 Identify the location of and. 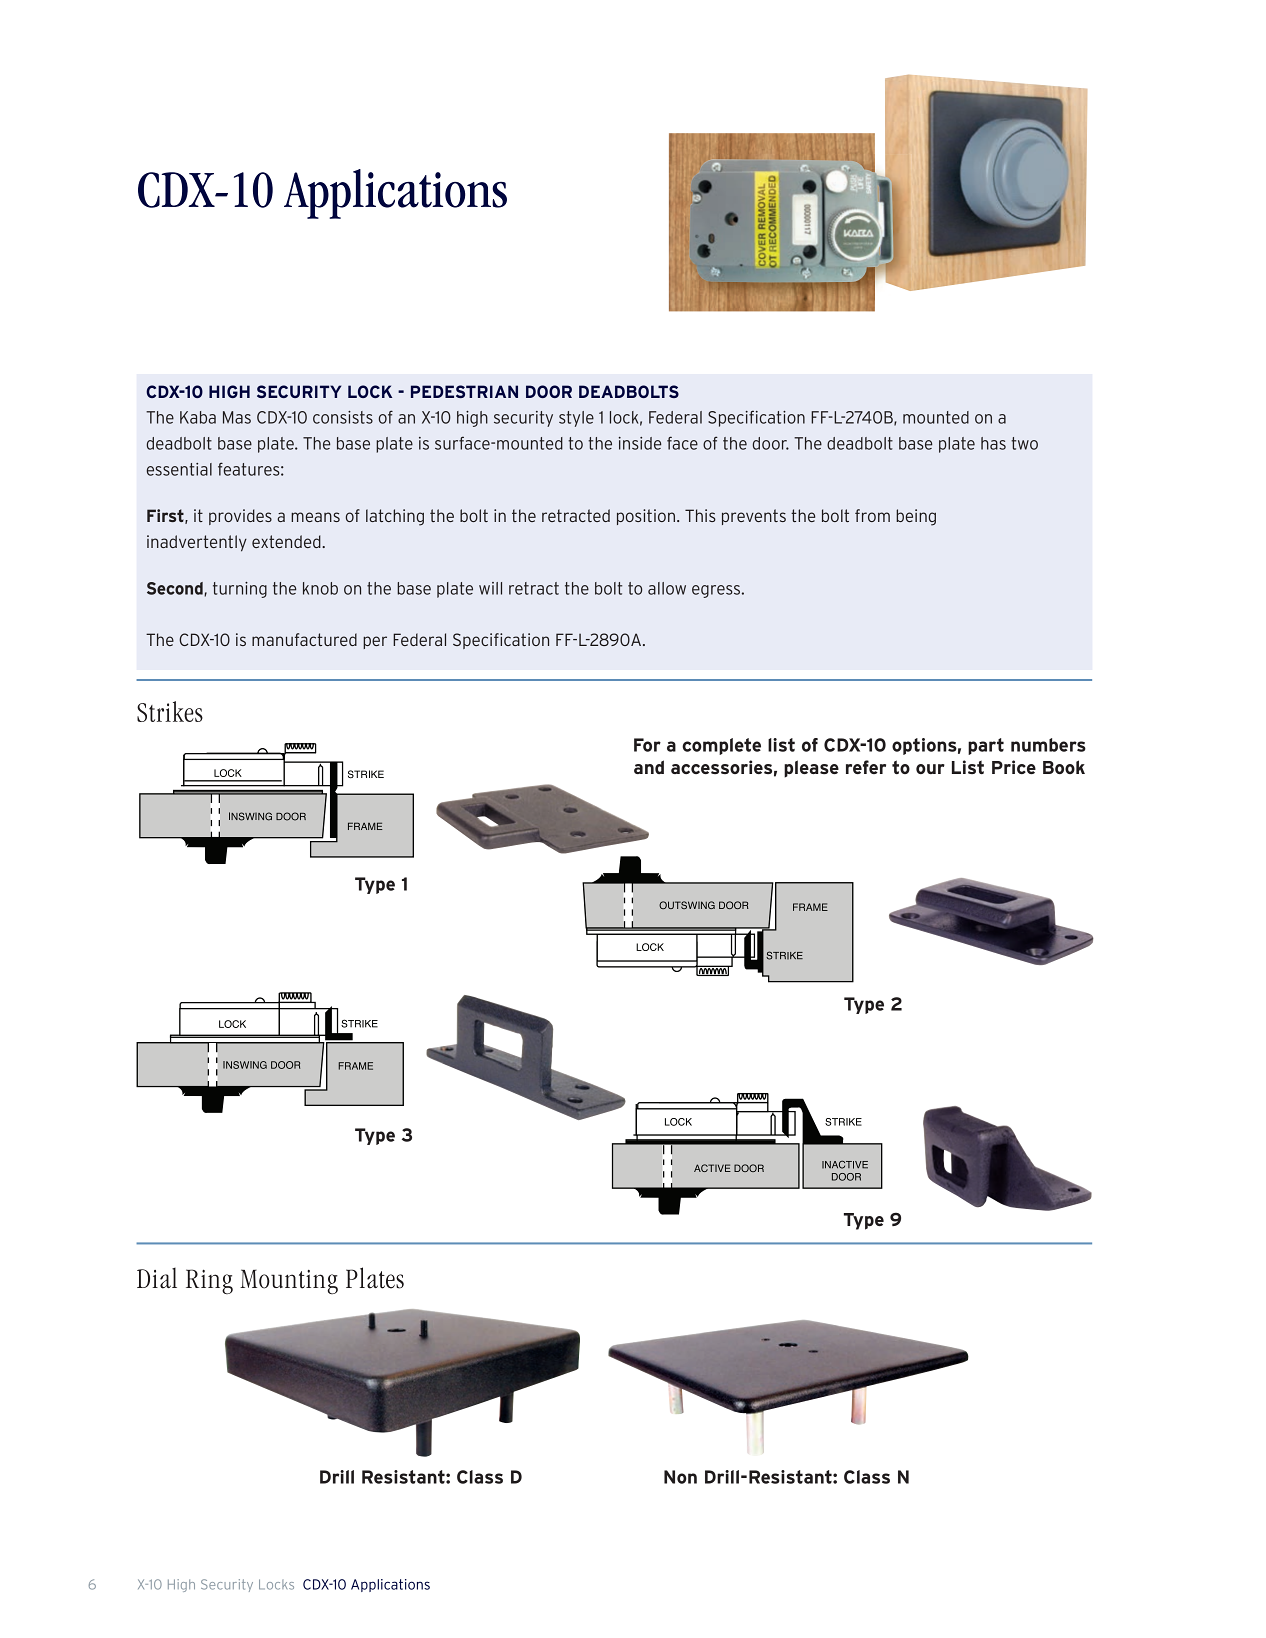
(649, 767).
